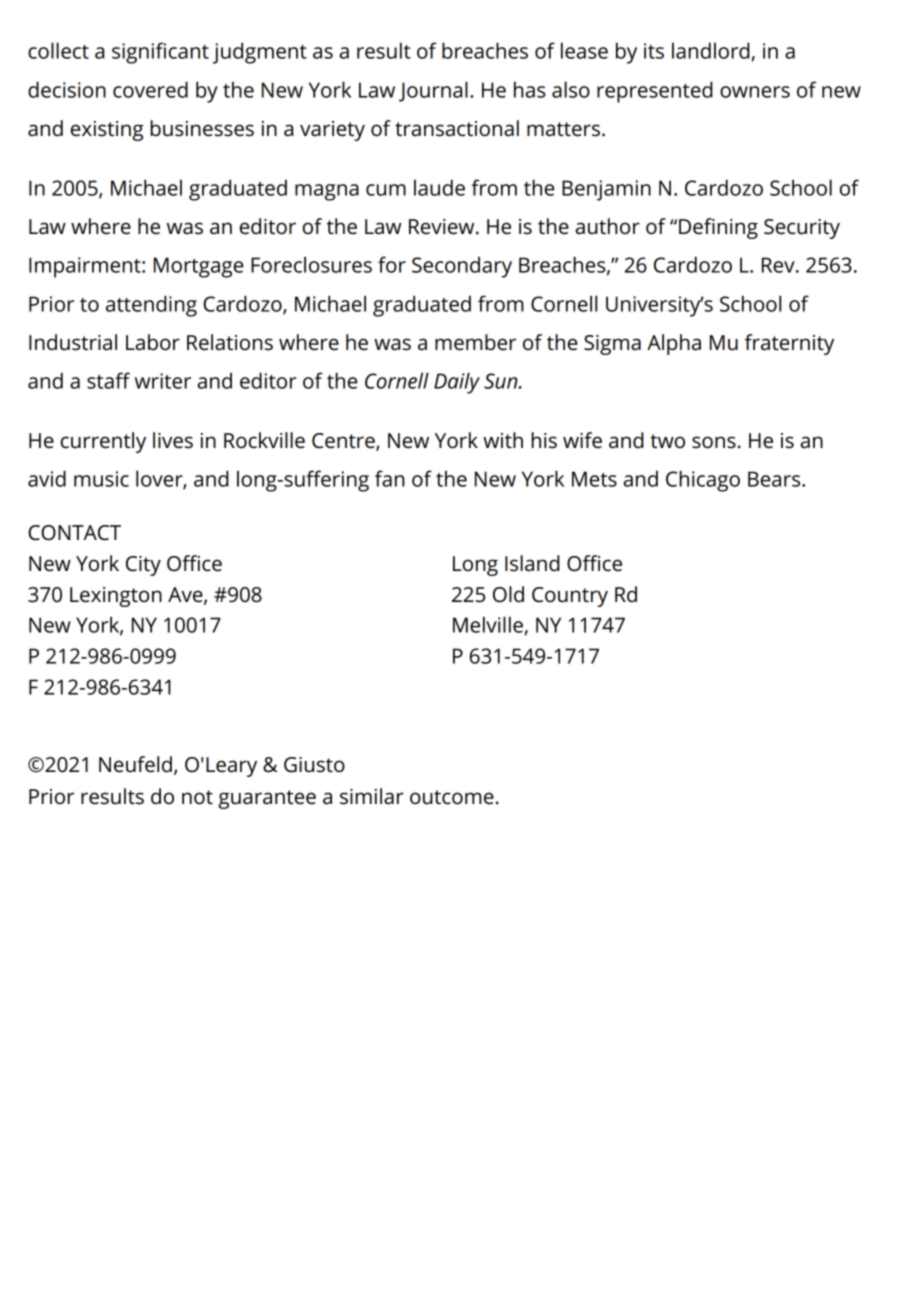 Image resolution: width=902 pixels, height=1316 pixels. I want to click on landlord, so click(711, 50).
